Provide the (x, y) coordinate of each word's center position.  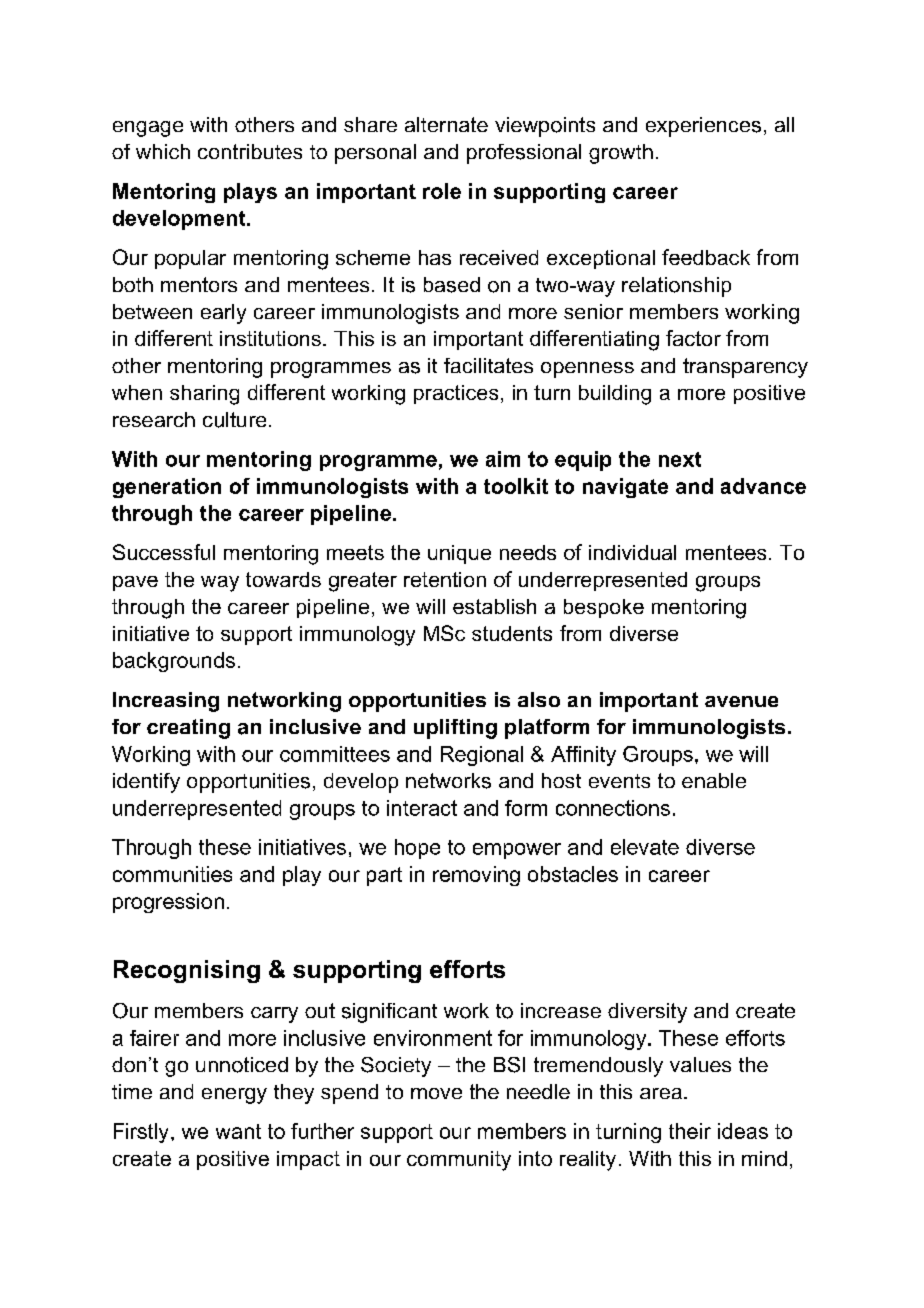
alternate (446, 124)
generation (167, 488)
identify (146, 783)
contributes (250, 151)
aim (503, 459)
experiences (703, 127)
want (238, 1131)
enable (714, 780)
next (680, 459)
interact (422, 808)
